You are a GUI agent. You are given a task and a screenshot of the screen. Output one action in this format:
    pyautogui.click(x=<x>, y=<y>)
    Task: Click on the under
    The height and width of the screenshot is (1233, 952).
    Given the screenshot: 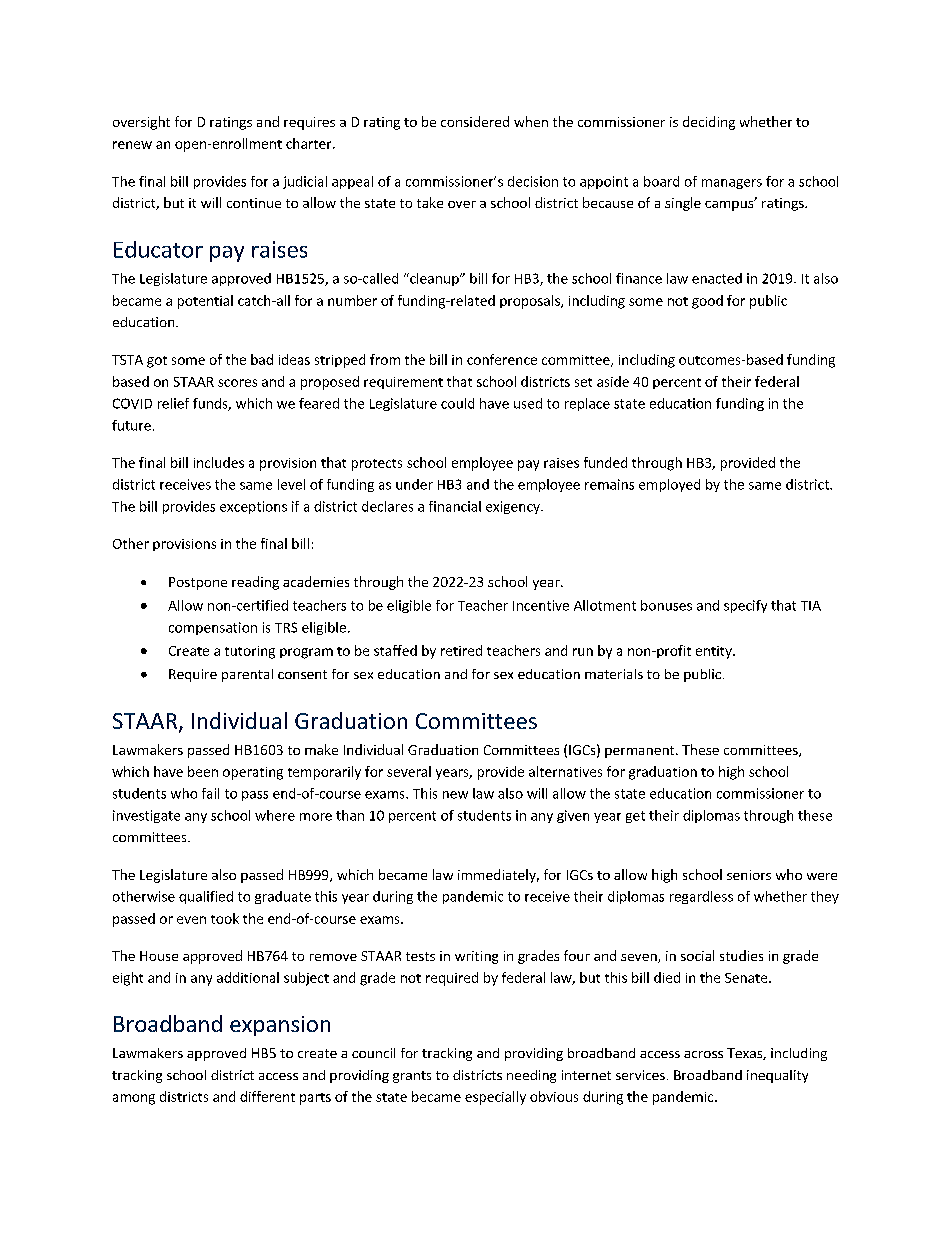 What is the action you would take?
    pyautogui.click(x=414, y=484)
